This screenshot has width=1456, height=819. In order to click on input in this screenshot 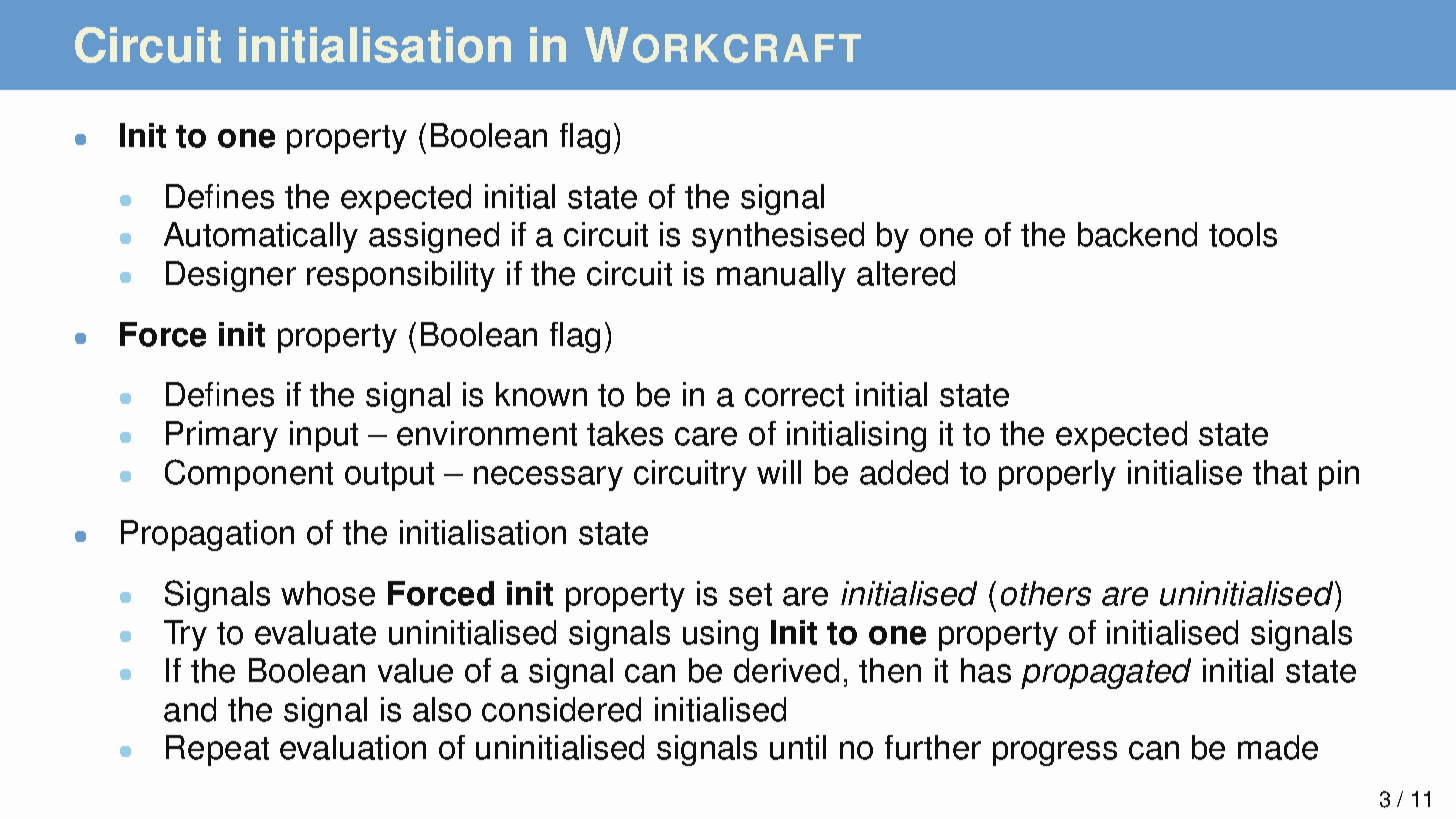, I will do `click(324, 436)`.
